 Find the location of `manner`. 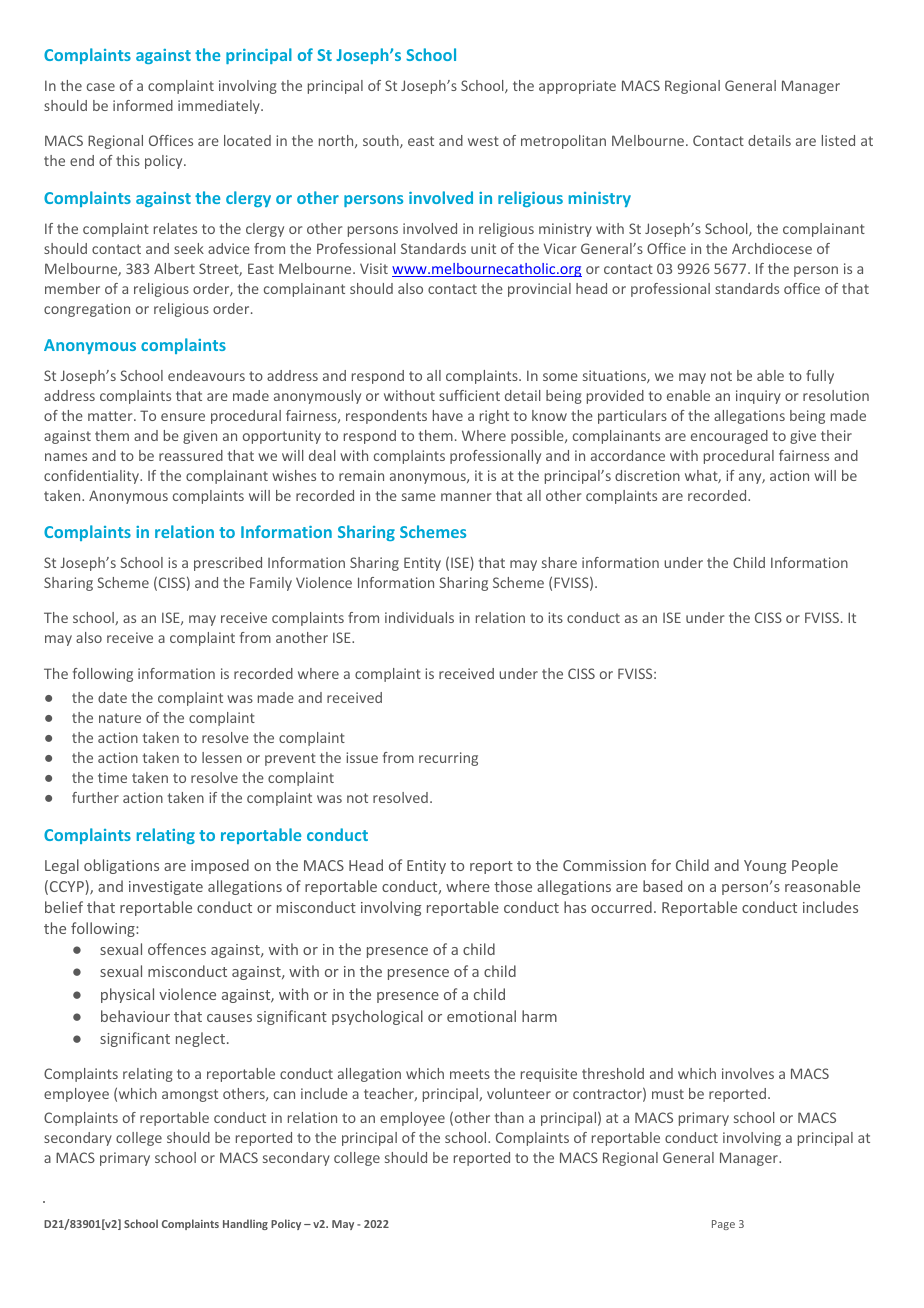

manner is located at coordinates (466, 497).
